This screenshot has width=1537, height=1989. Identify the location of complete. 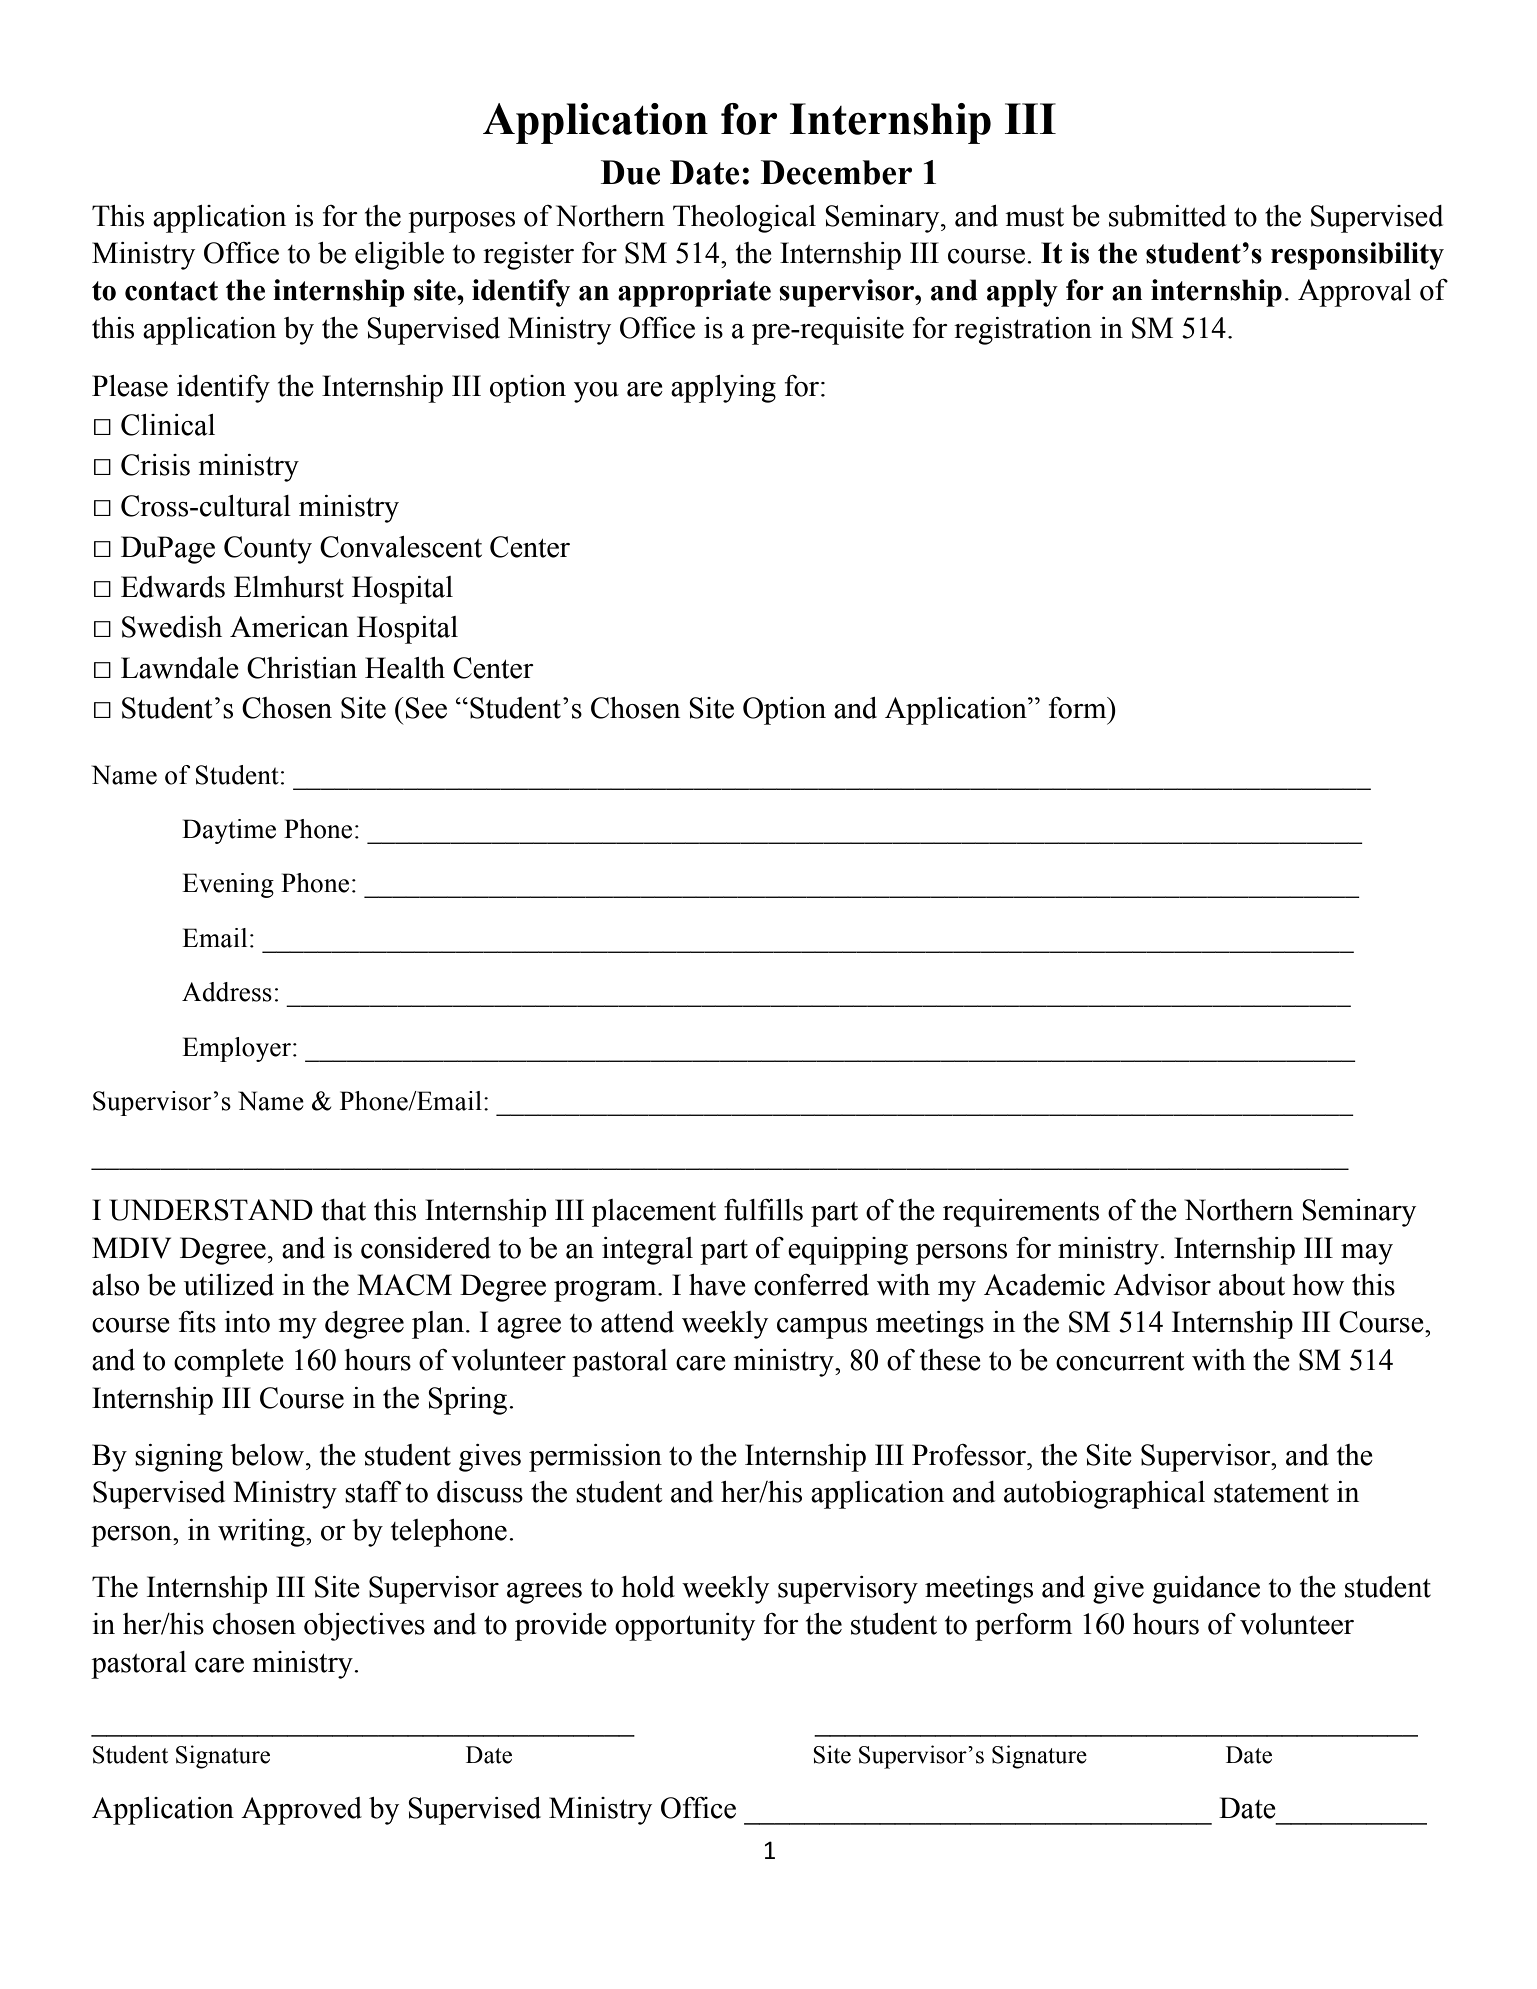
(229, 1363).
